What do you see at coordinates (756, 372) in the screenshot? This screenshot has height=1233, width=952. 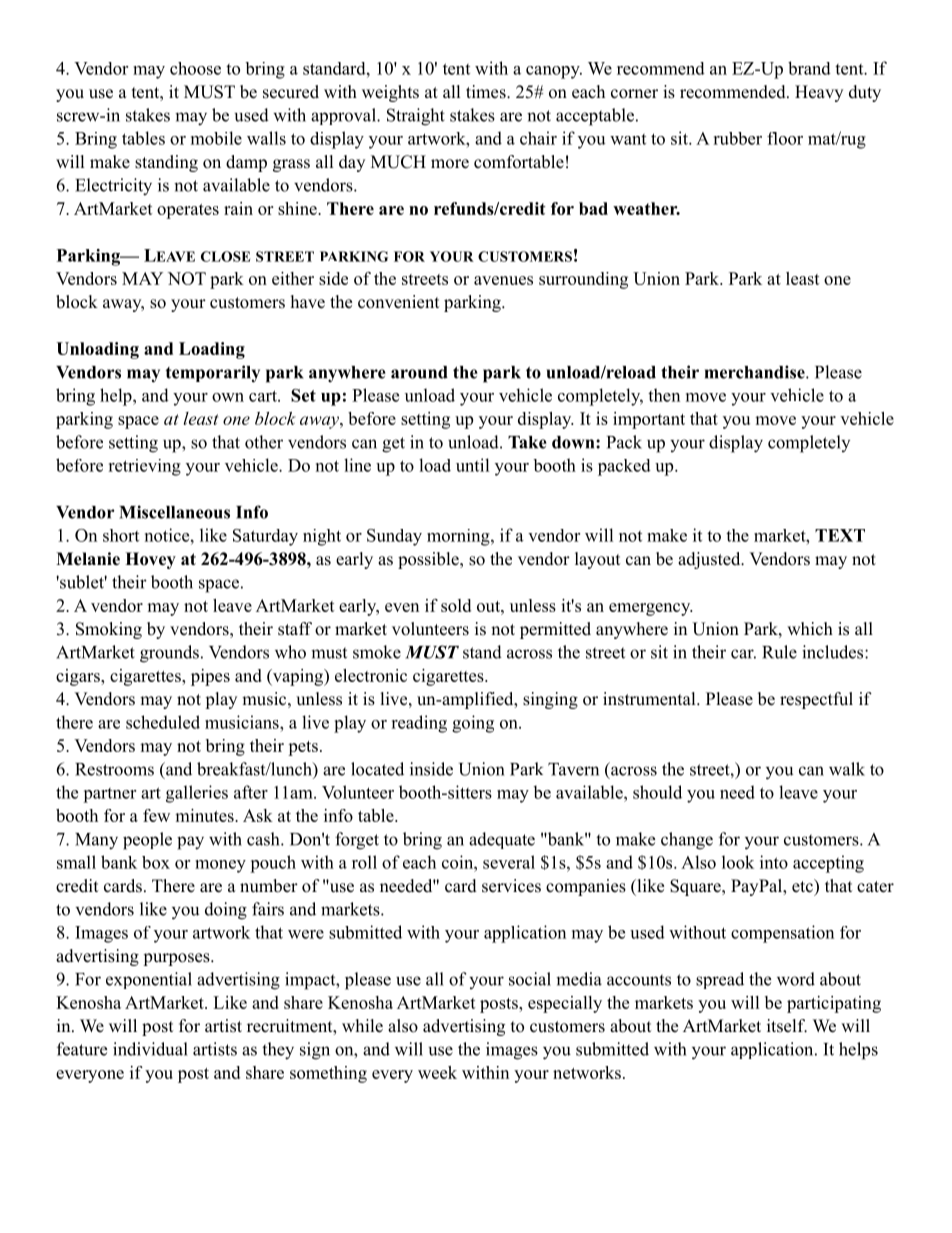 I see `merchandise` at bounding box center [756, 372].
